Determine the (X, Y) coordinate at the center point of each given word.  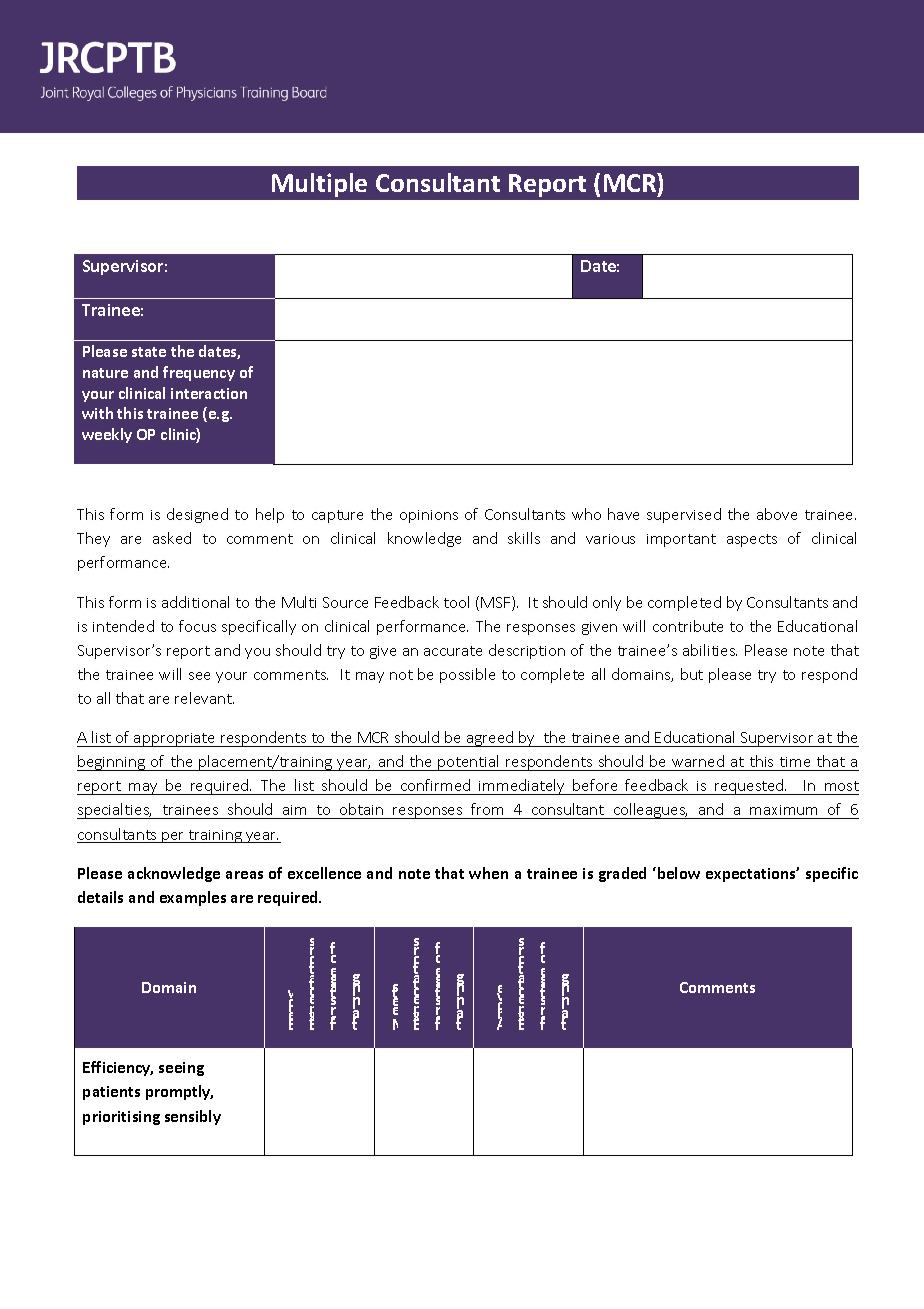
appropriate (175, 740)
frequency (199, 373)
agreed (490, 739)
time (795, 764)
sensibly (193, 1117)
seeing (181, 1069)
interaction (209, 393)
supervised (684, 515)
